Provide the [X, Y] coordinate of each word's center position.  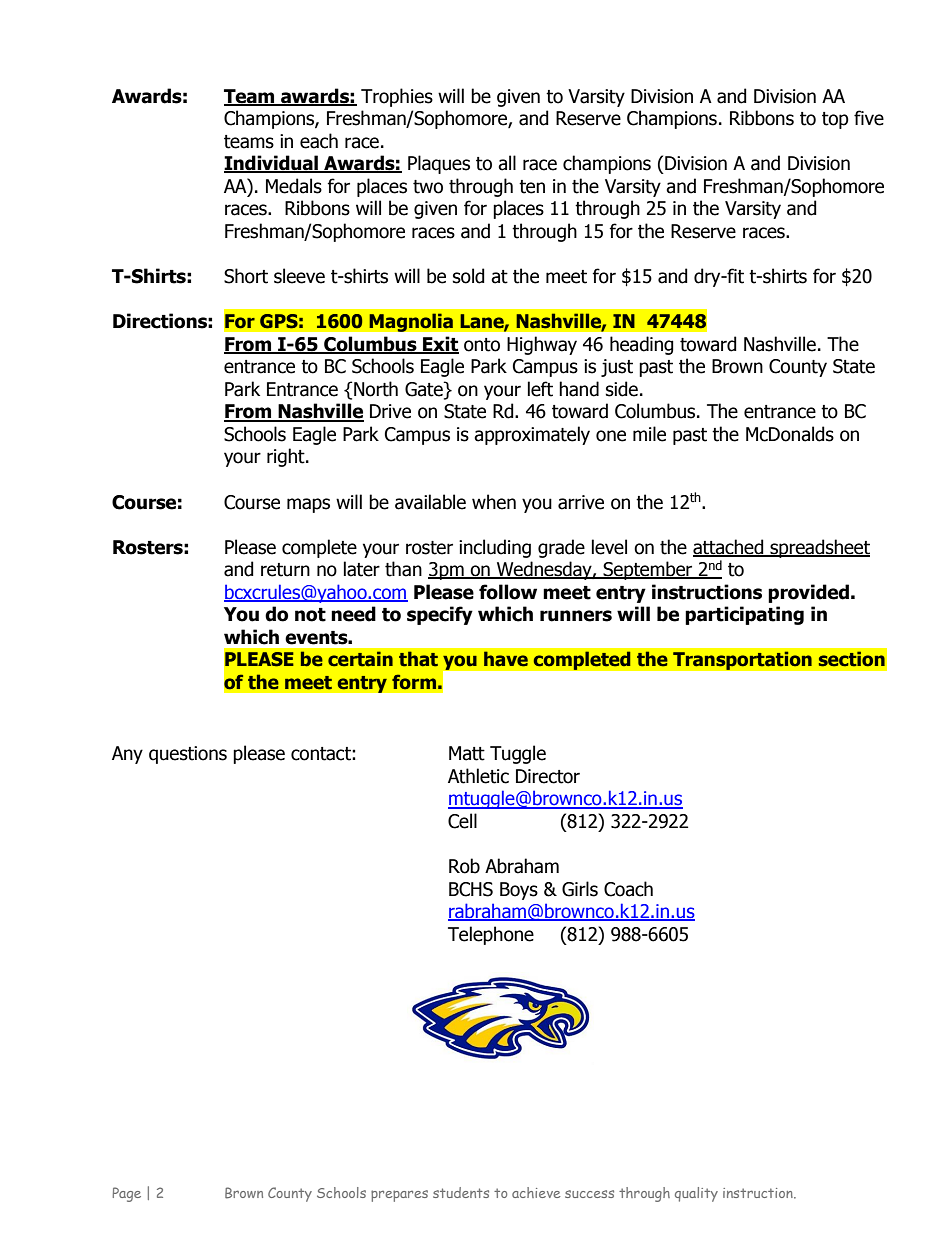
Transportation [742, 660]
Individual [272, 164]
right [287, 457]
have [506, 659]
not [310, 615]
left [540, 389]
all [507, 163]
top [835, 120]
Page [127, 1194]
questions [188, 755]
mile [649, 434]
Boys [519, 891]
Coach [628, 889]
